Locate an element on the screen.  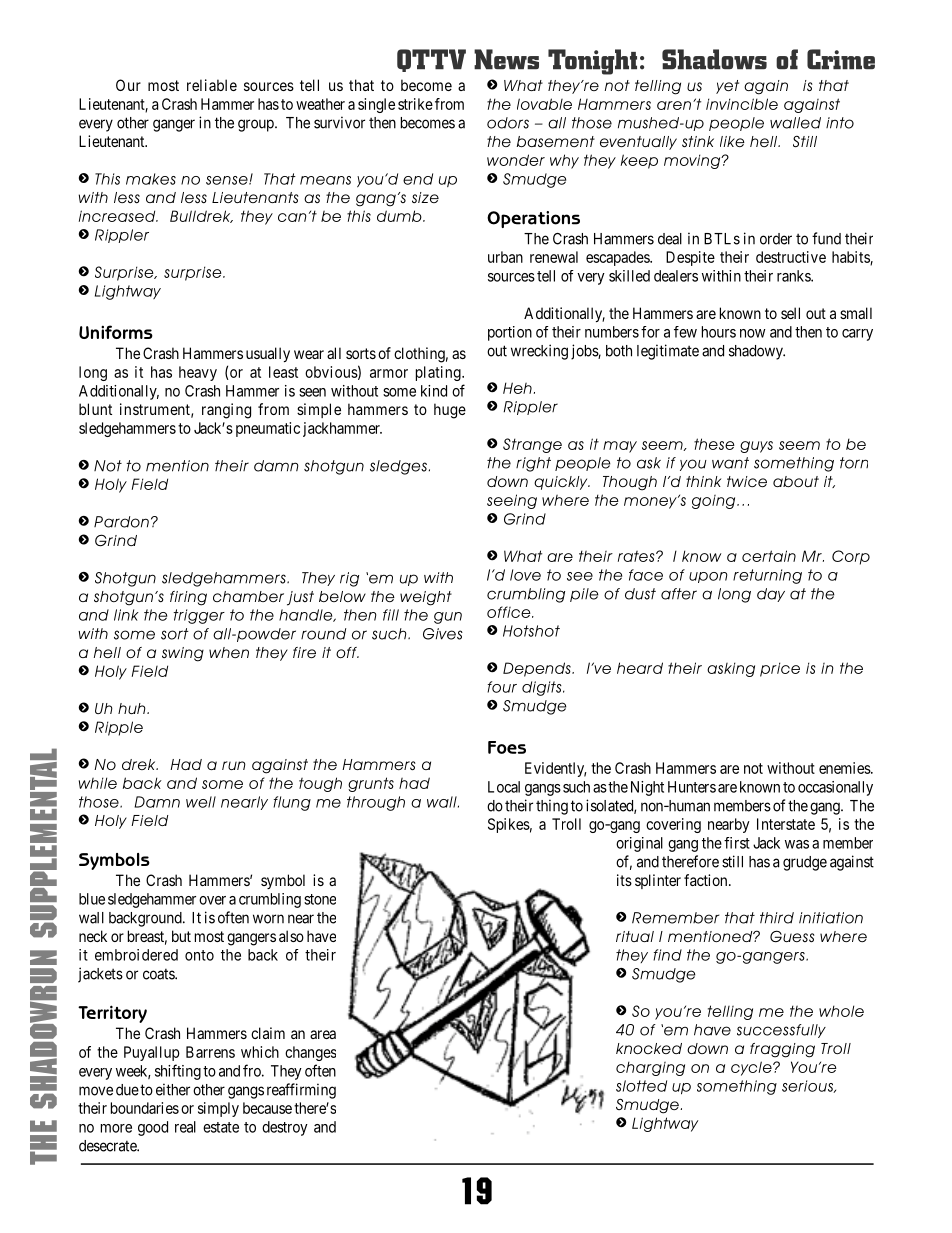
invincible is located at coordinates (742, 104).
